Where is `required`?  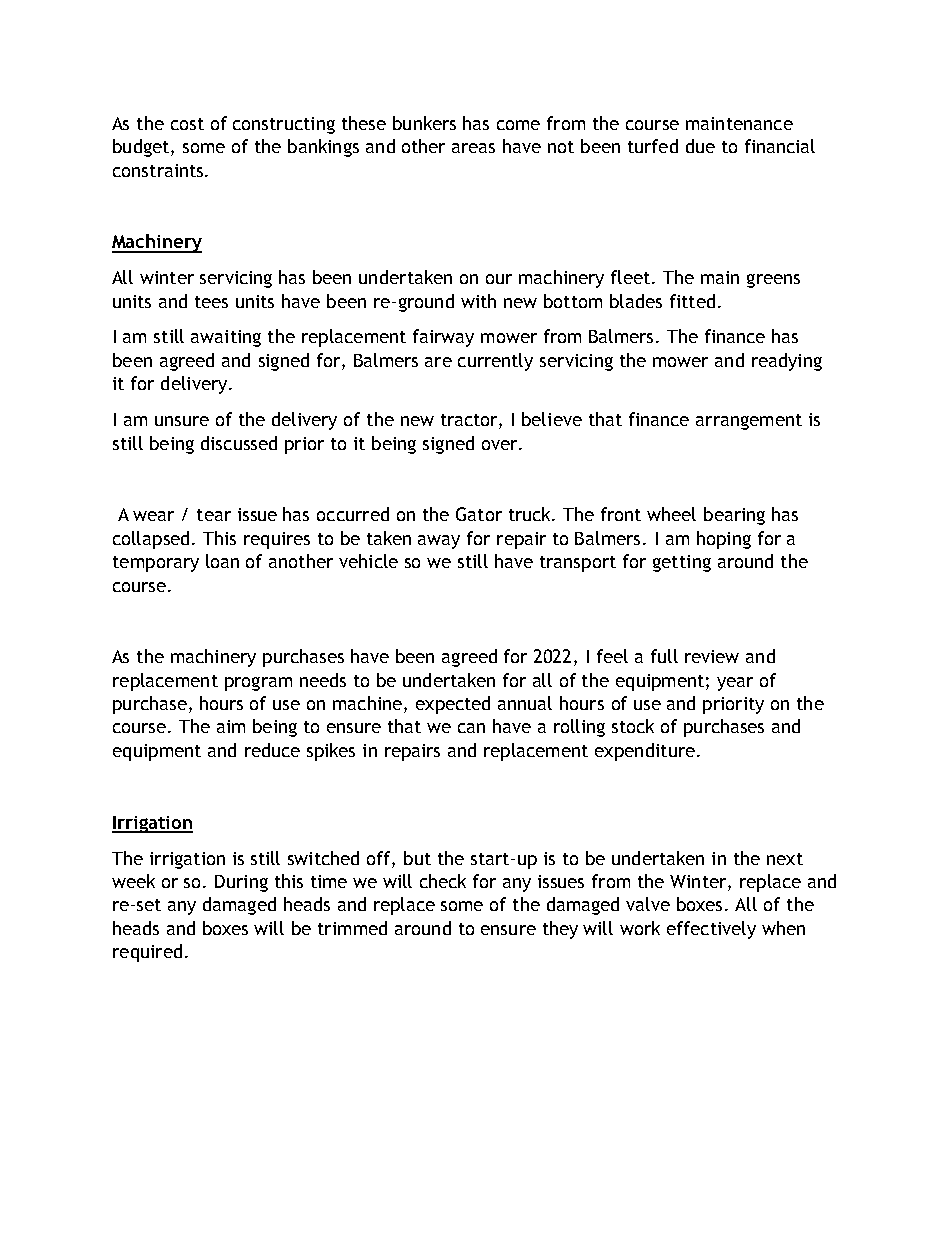
required is located at coordinates (147, 953).
